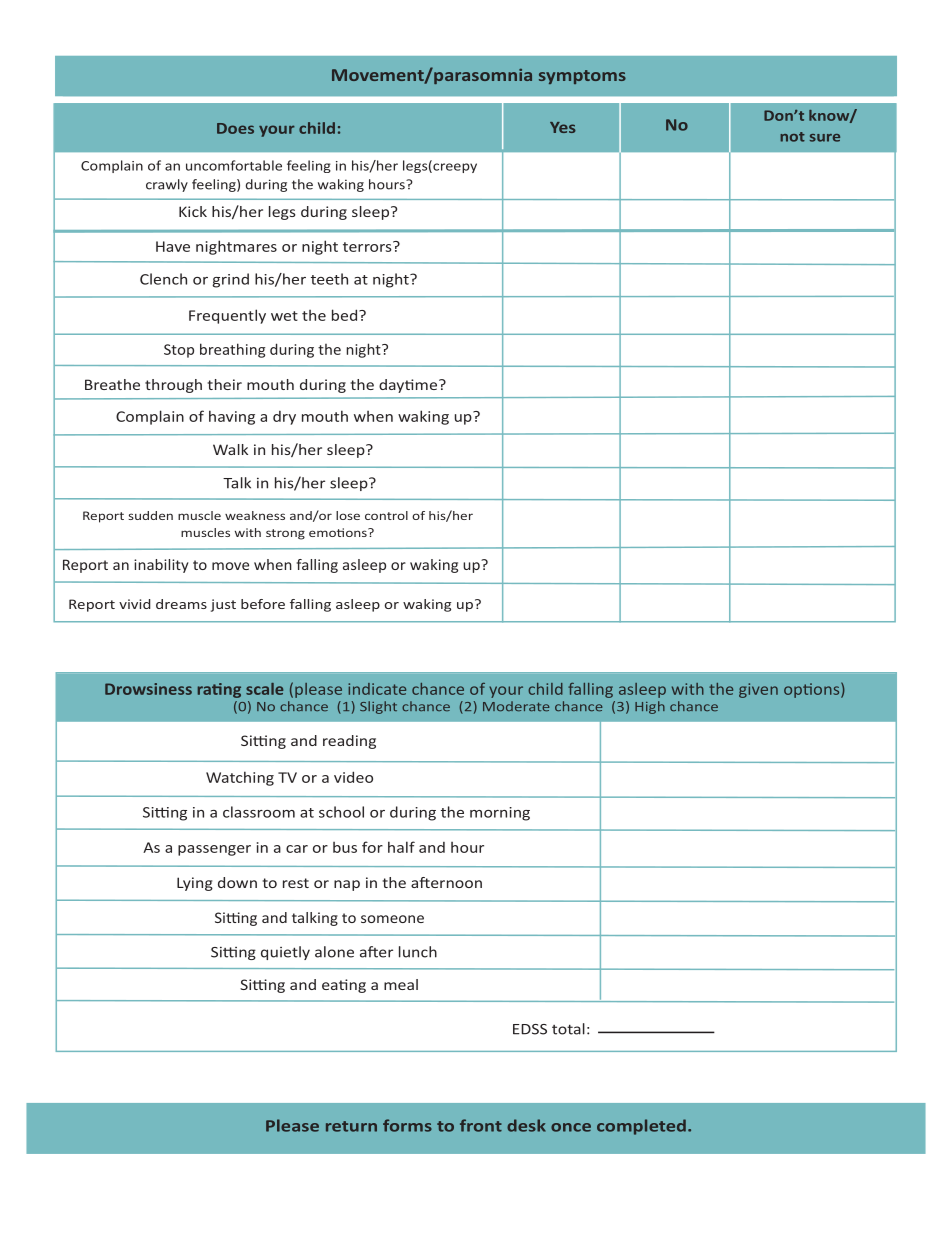  I want to click on morning, so click(500, 814).
